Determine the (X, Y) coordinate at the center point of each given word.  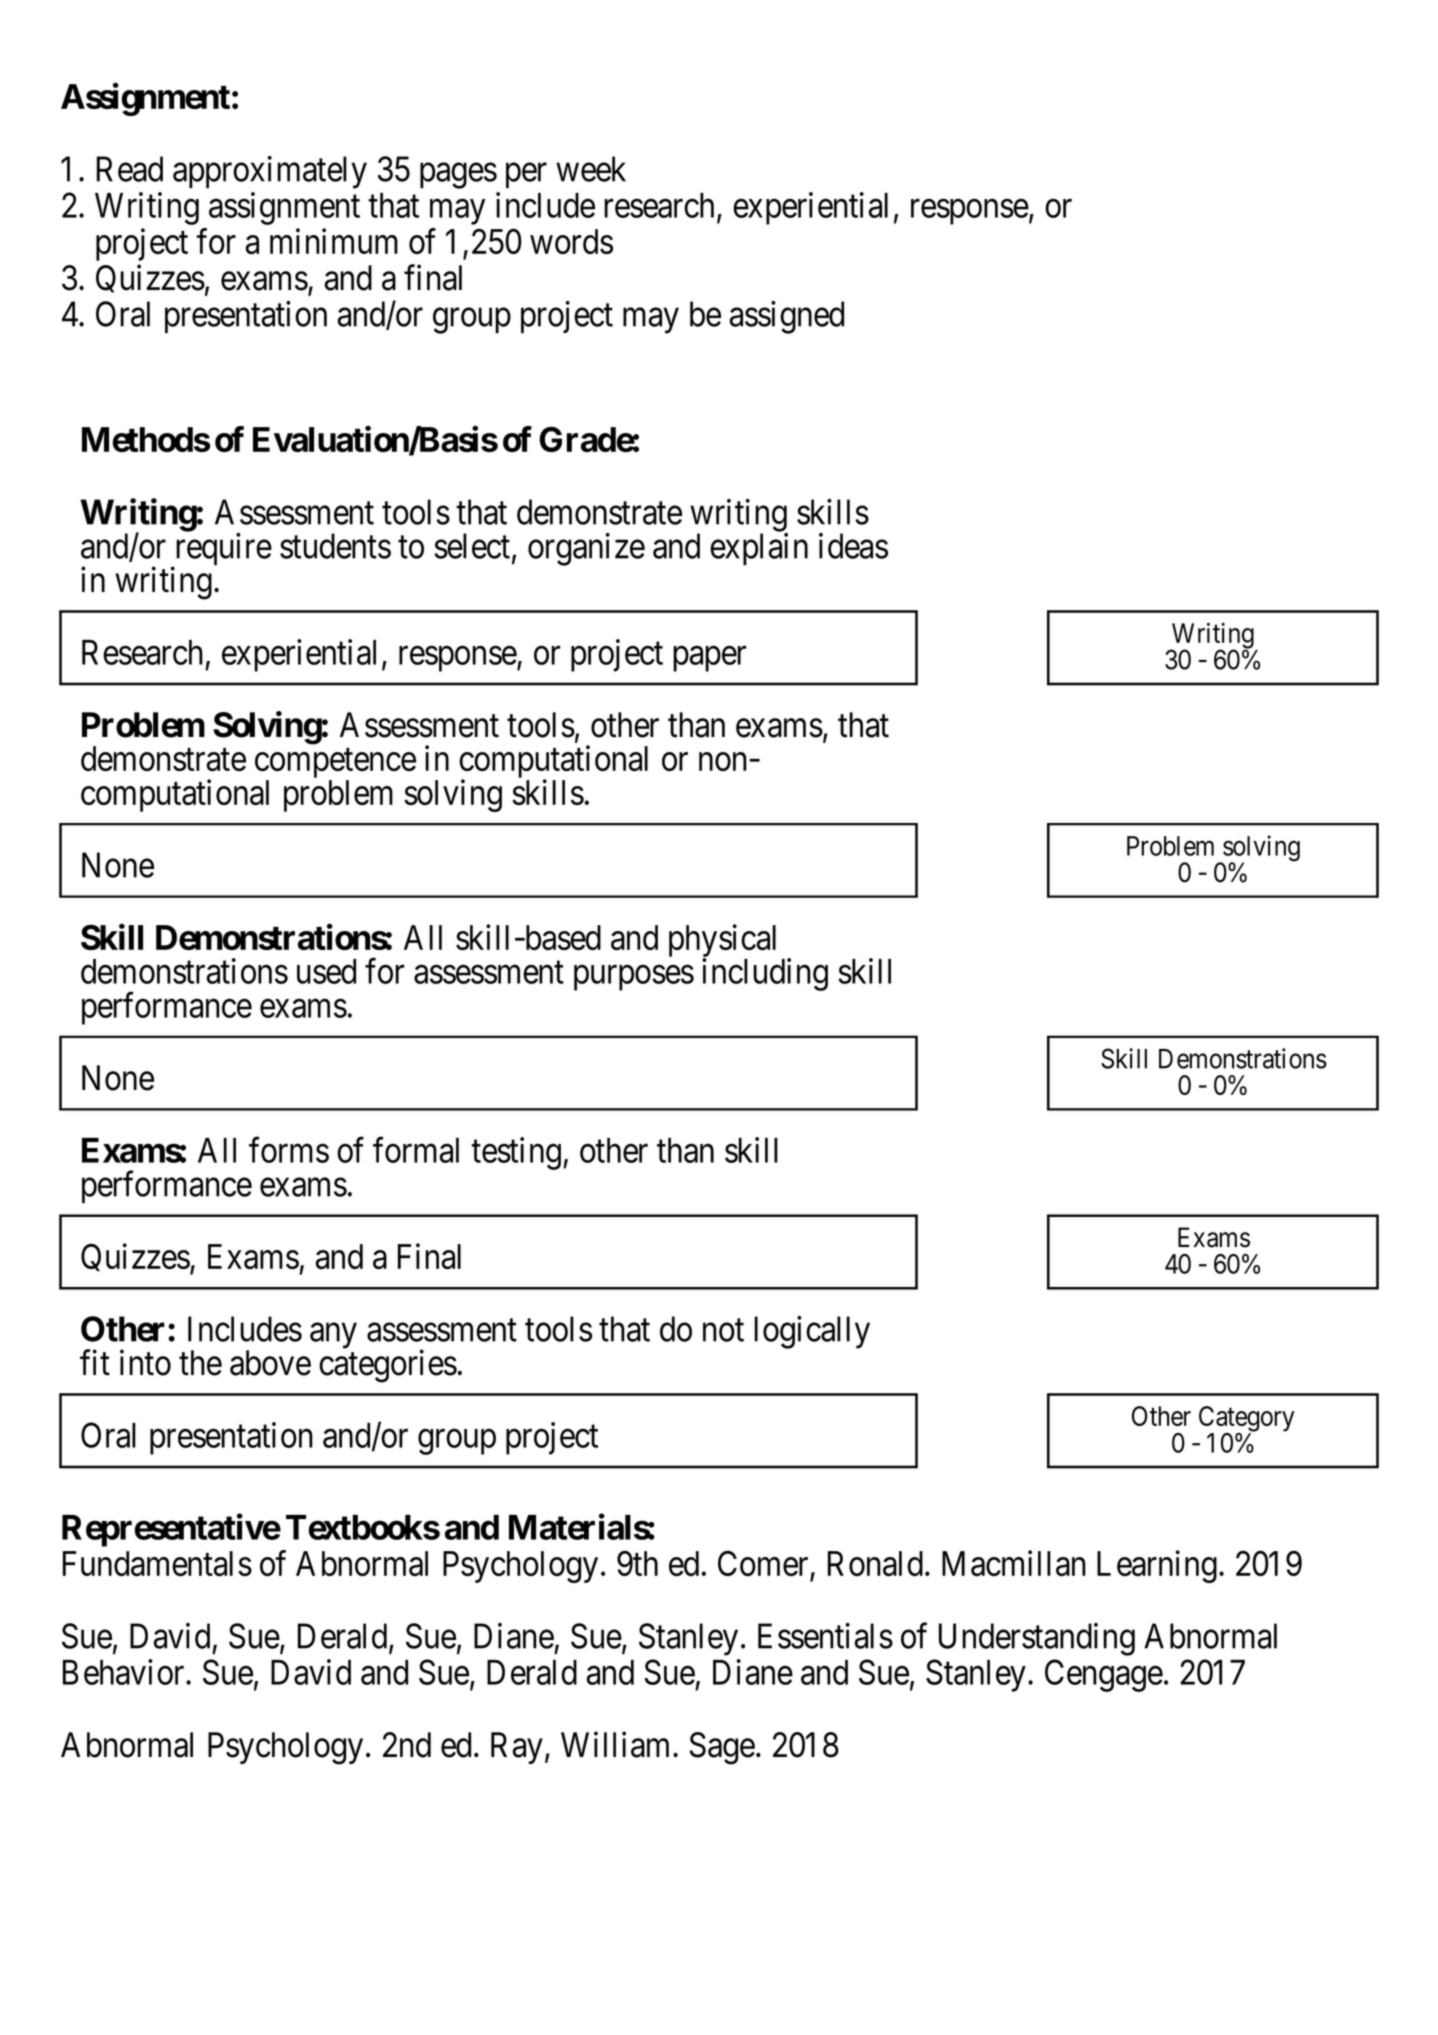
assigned (787, 317)
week (591, 169)
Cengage (1104, 1675)
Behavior (125, 1672)
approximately (270, 172)
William (617, 1744)
